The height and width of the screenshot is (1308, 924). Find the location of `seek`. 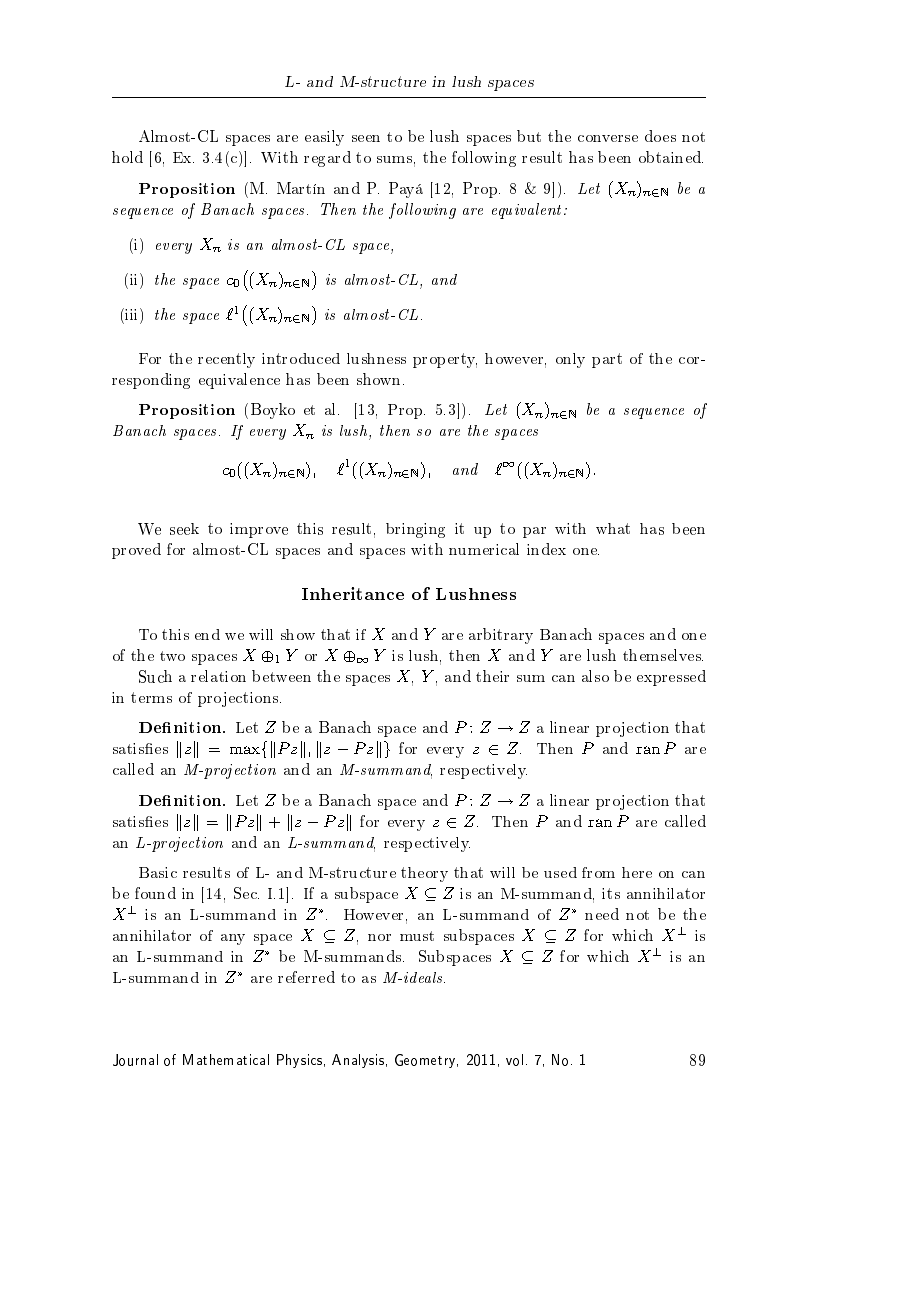

seek is located at coordinates (184, 529).
